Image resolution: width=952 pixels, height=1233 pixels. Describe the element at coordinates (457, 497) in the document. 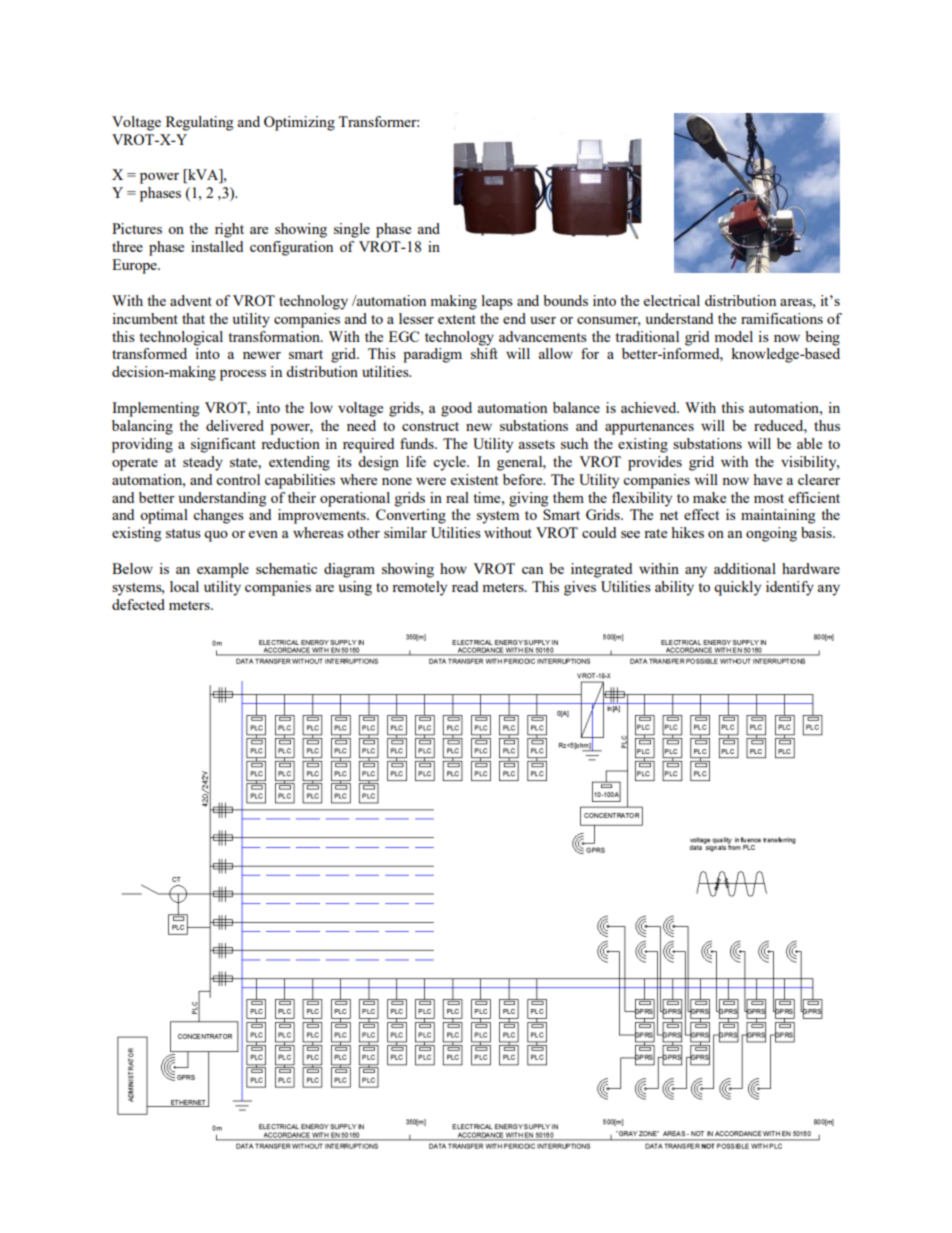

I see `real` at that location.
